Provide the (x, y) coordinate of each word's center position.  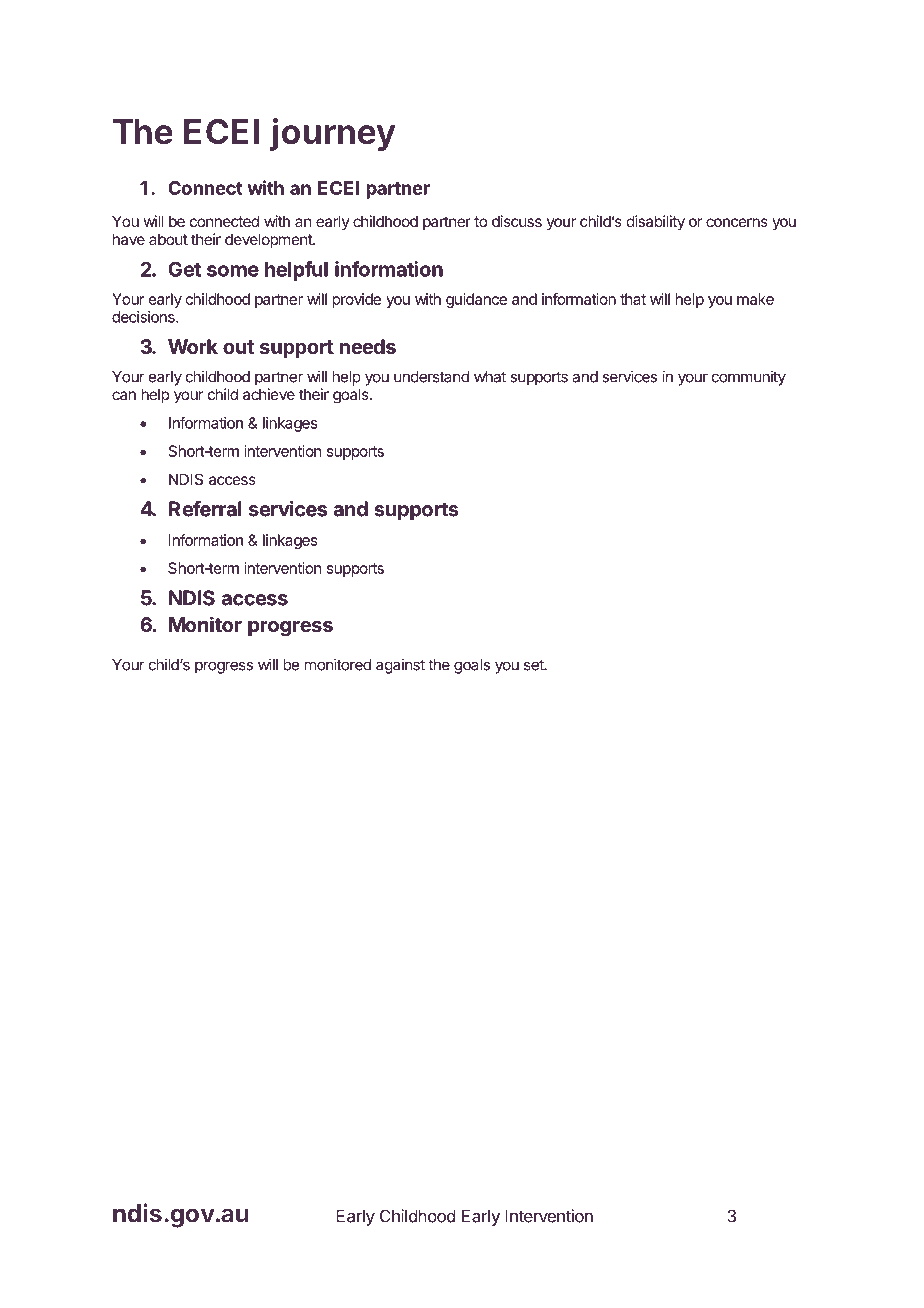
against (400, 666)
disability (656, 222)
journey (333, 134)
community (749, 378)
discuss (517, 221)
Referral (205, 509)
